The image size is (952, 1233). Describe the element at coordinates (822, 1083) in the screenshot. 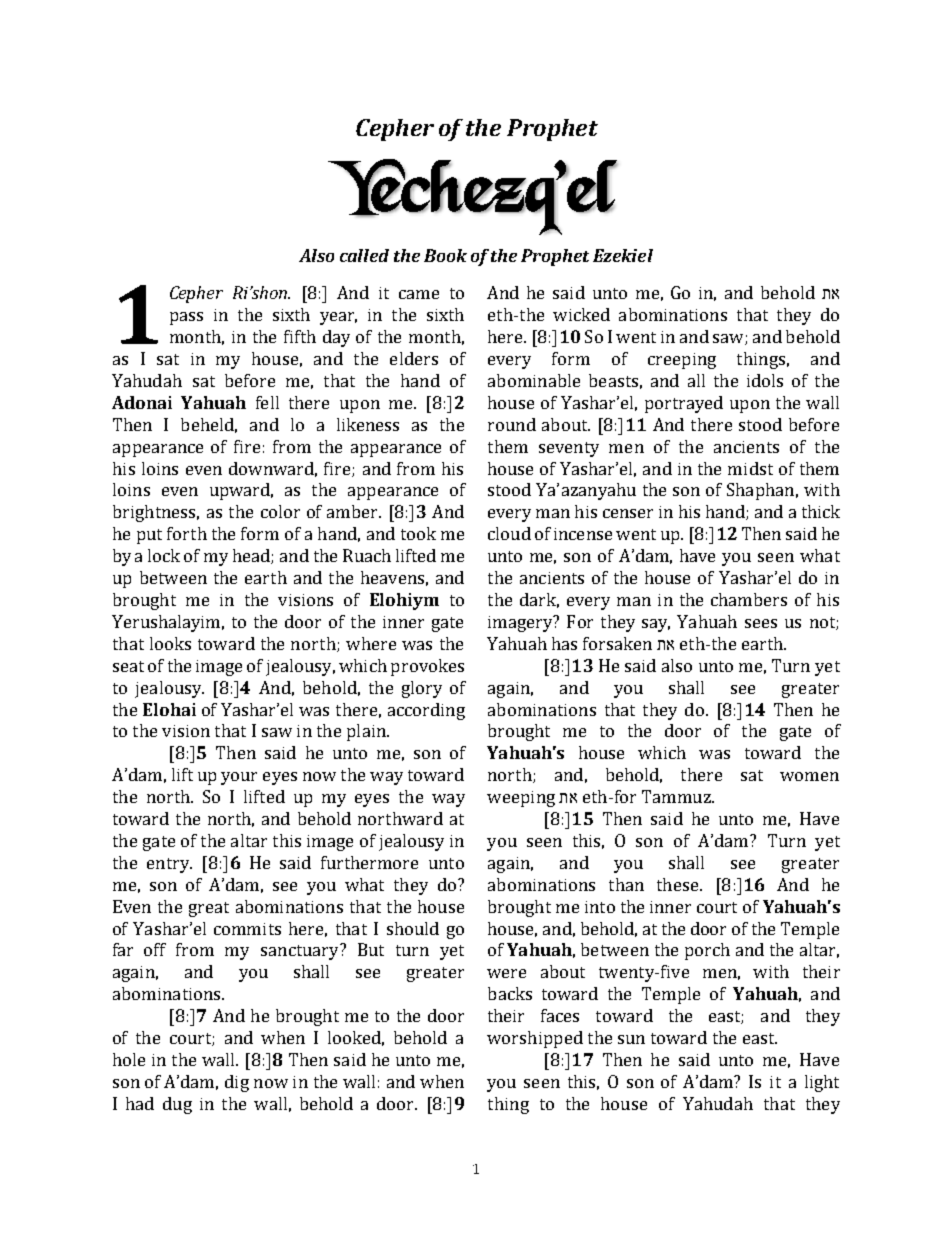

I see `light` at that location.
